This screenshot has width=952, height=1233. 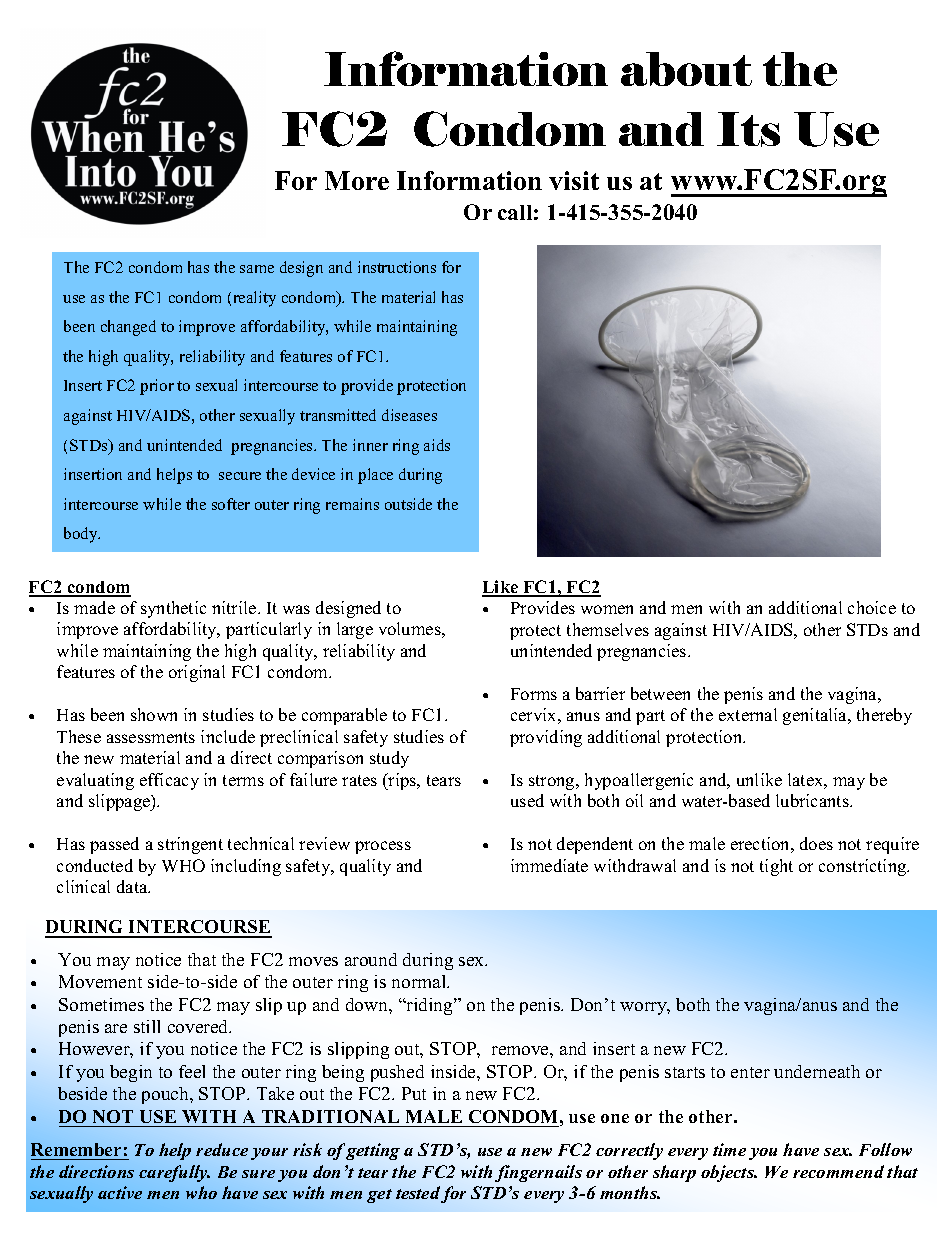 What do you see at coordinates (574, 180) in the screenshot?
I see `visit` at bounding box center [574, 180].
